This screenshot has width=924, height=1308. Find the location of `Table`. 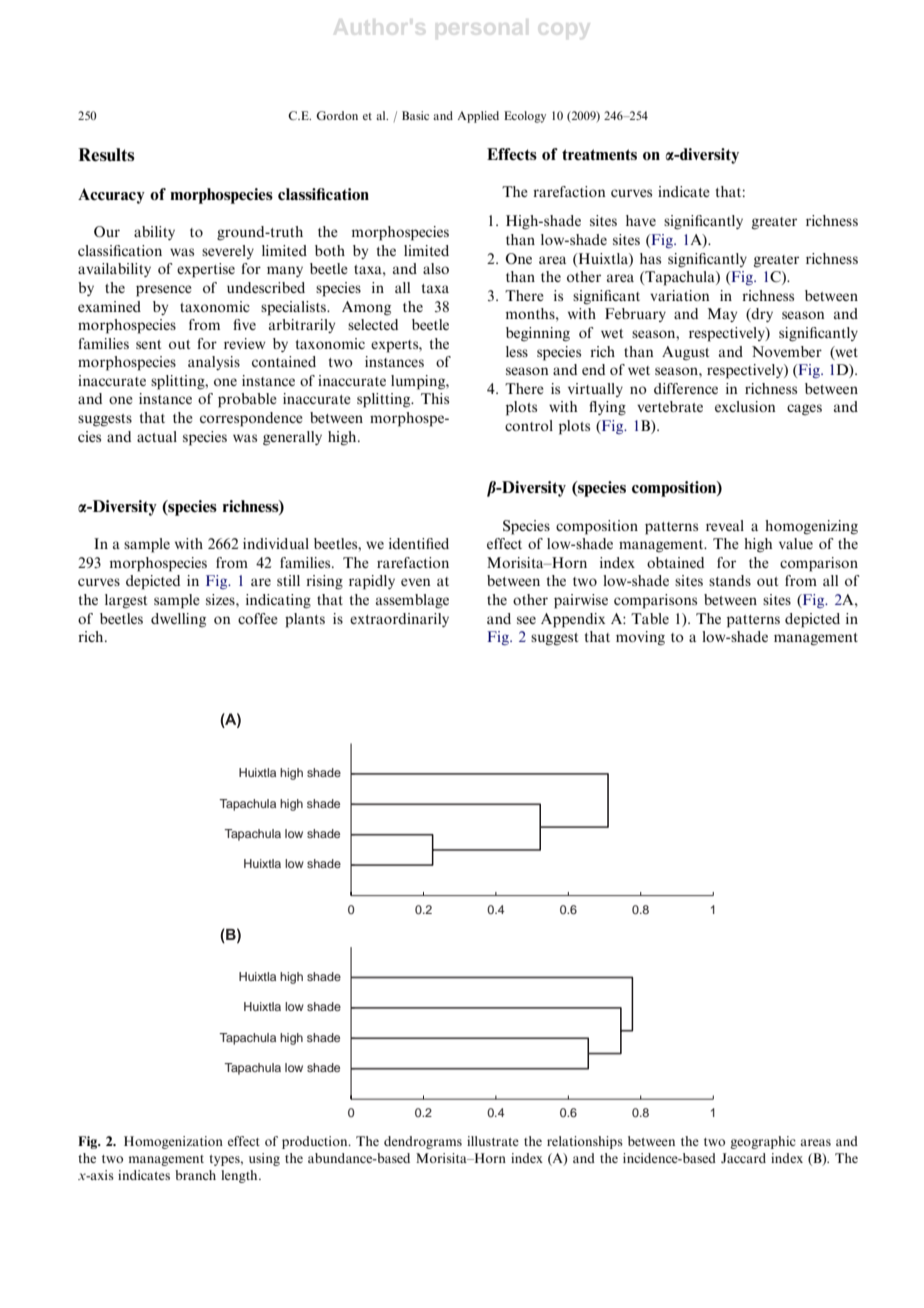

Table is located at coordinates (650, 618).
